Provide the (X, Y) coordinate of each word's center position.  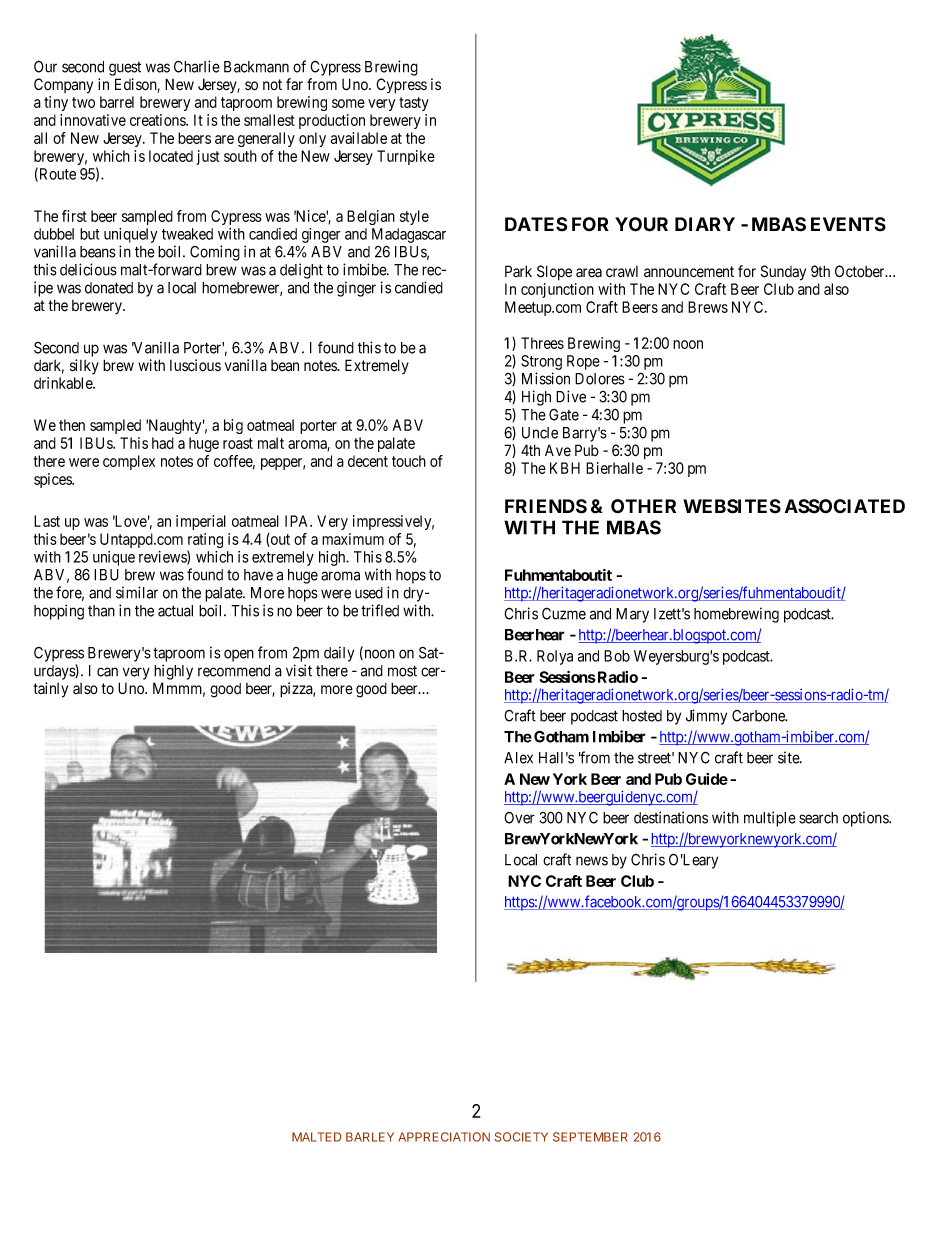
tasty (414, 104)
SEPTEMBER (590, 1137)
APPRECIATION (444, 1137)
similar (137, 592)
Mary (632, 615)
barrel (117, 102)
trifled (380, 610)
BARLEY (370, 1137)
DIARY (705, 224)
